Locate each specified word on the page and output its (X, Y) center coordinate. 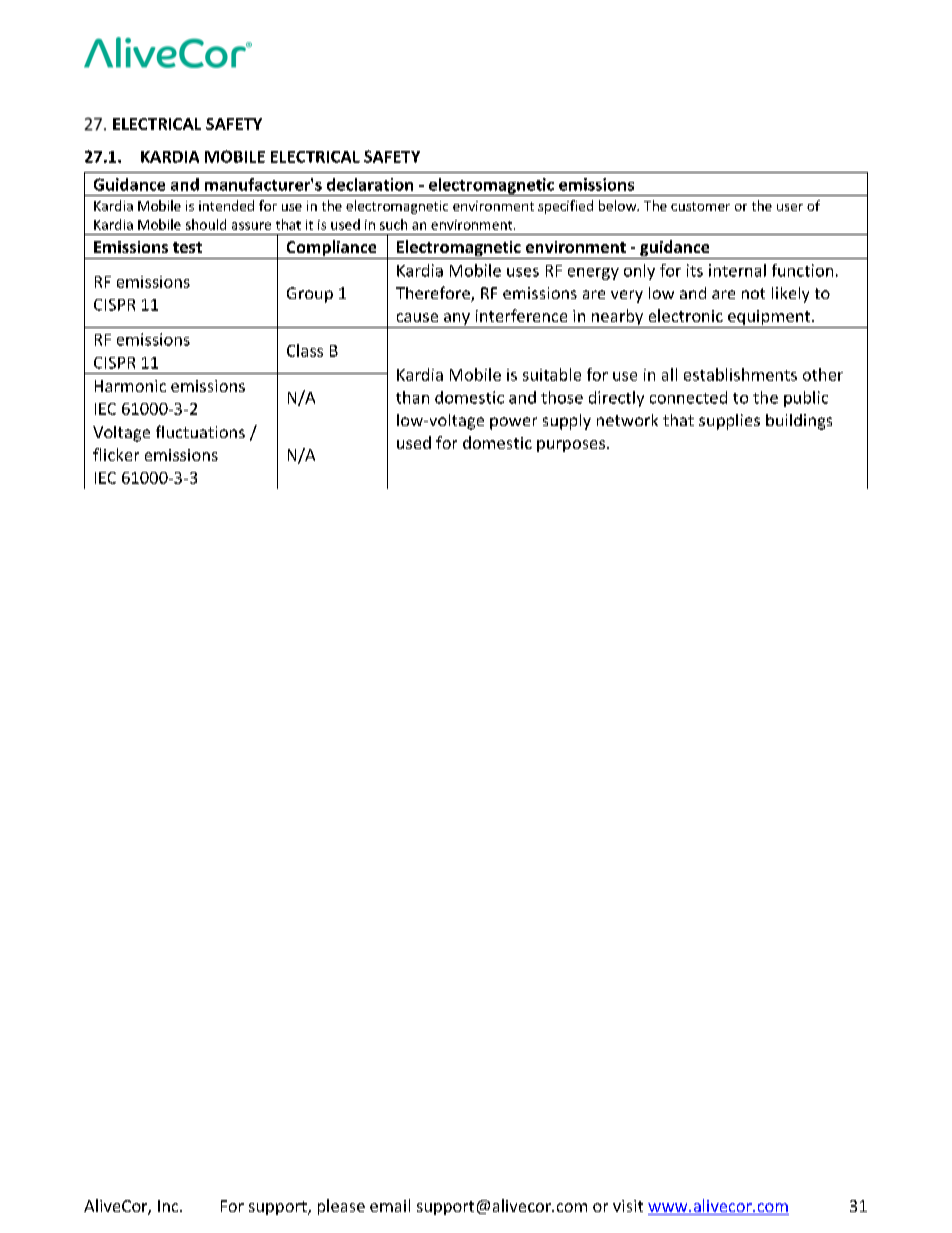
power (513, 423)
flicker (116, 454)
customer (700, 206)
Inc (169, 1206)
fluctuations (200, 431)
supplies (729, 422)
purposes (571, 446)
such (393, 224)
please (341, 1207)
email (390, 1205)
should (206, 224)
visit (628, 1206)
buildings (799, 422)
